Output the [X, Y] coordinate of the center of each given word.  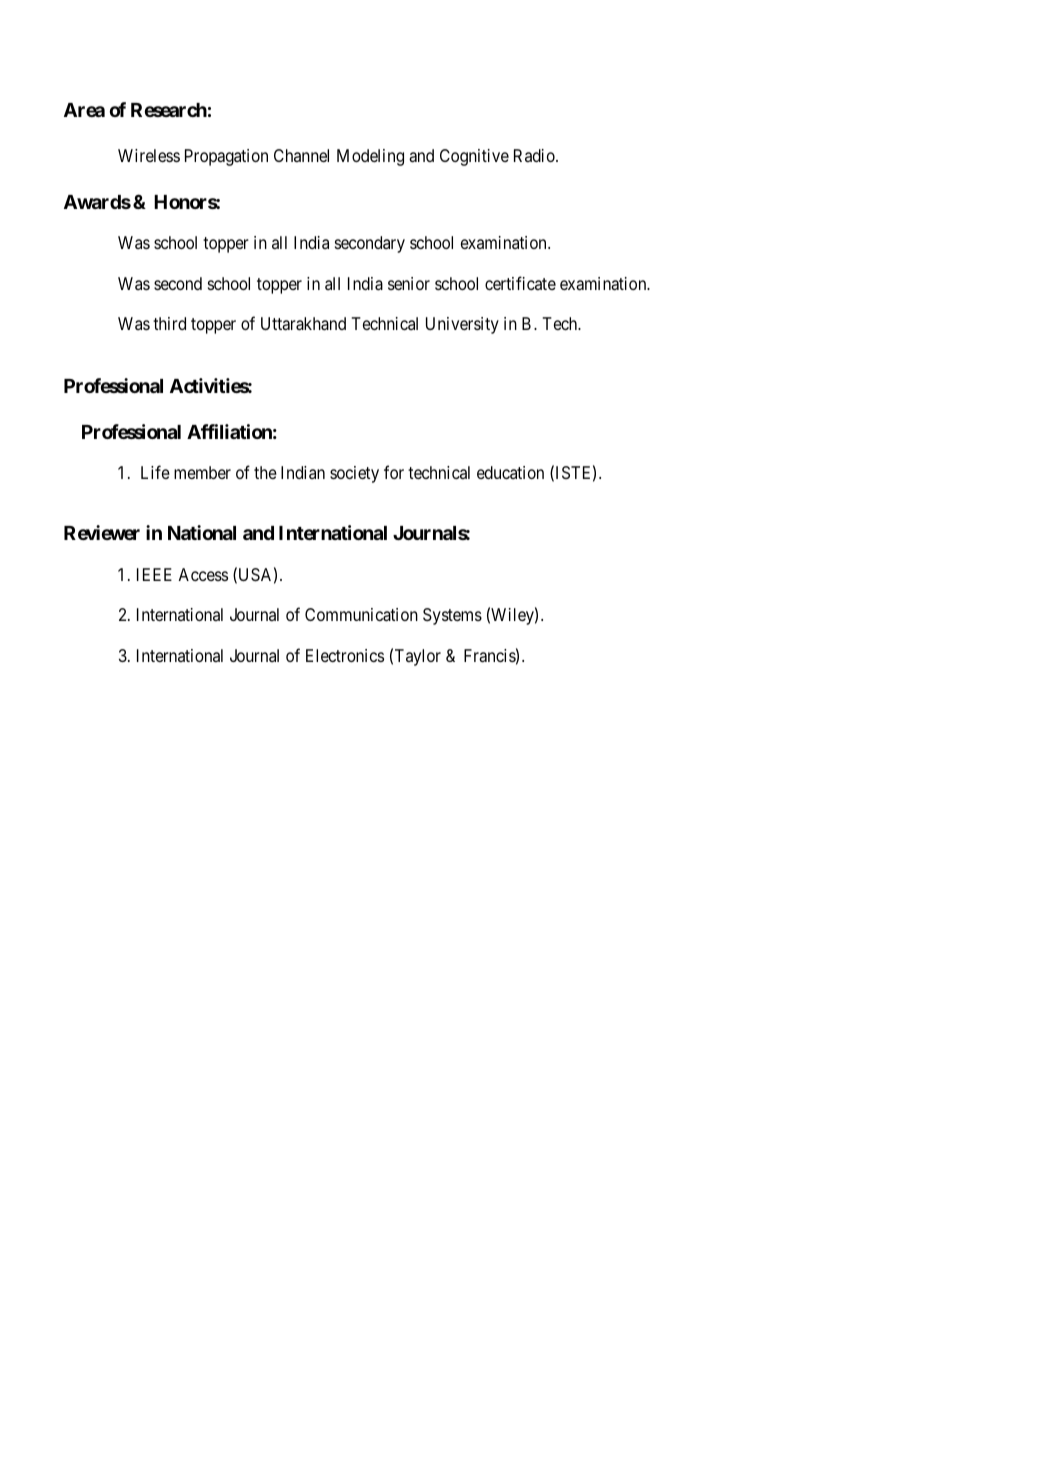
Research [169, 110]
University [462, 325]
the [265, 472]
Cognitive [474, 157]
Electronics [345, 655]
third [169, 323]
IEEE [154, 574]
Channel [301, 155]
